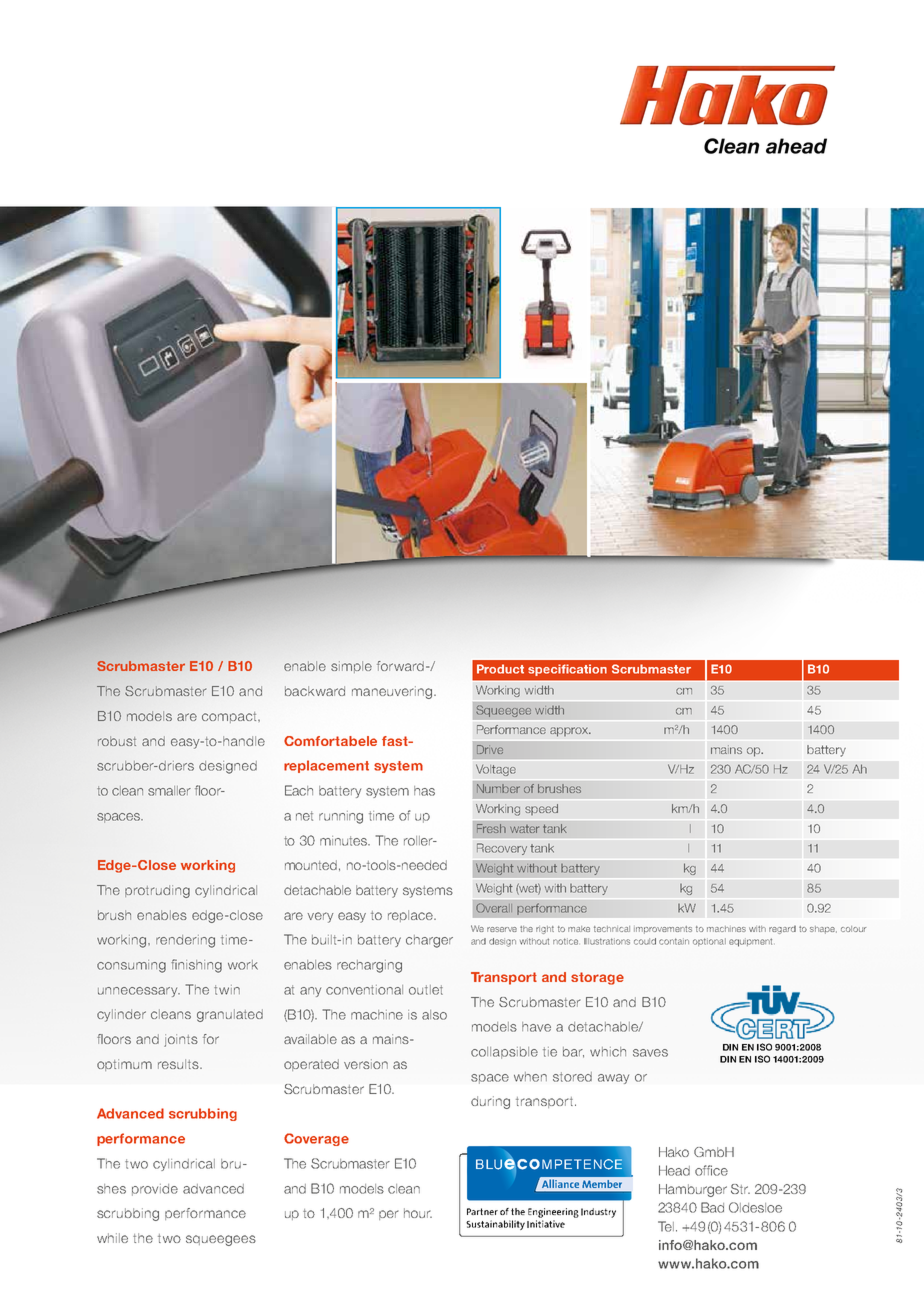 The height and width of the document is (1308, 924). Describe the element at coordinates (112, 1238) in the document. I see `while` at that location.
